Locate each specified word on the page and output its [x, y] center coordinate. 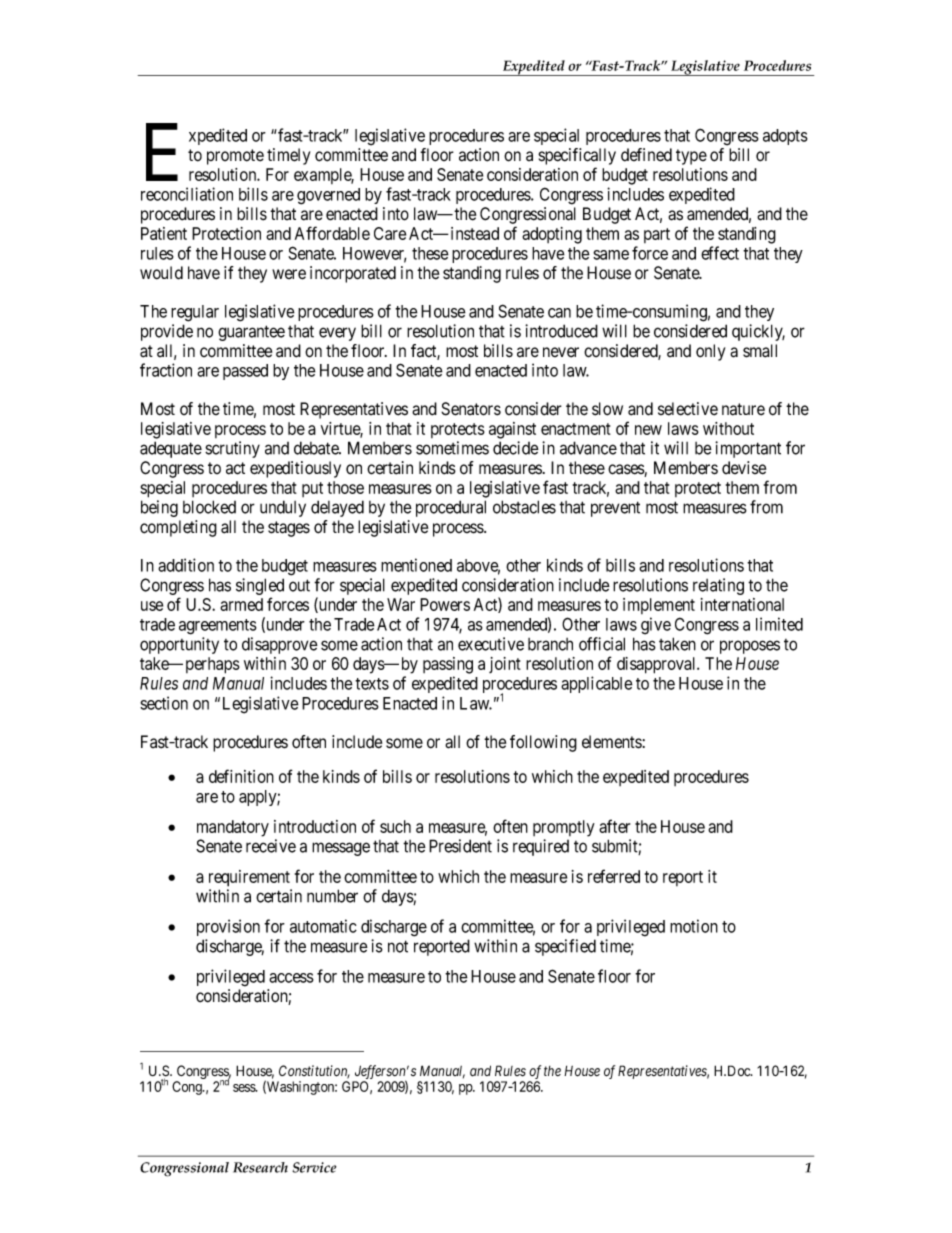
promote [235, 157]
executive [491, 644]
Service [314, 1167]
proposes [750, 647]
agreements [218, 627]
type [691, 157]
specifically [577, 156]
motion [694, 926]
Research [260, 1167]
